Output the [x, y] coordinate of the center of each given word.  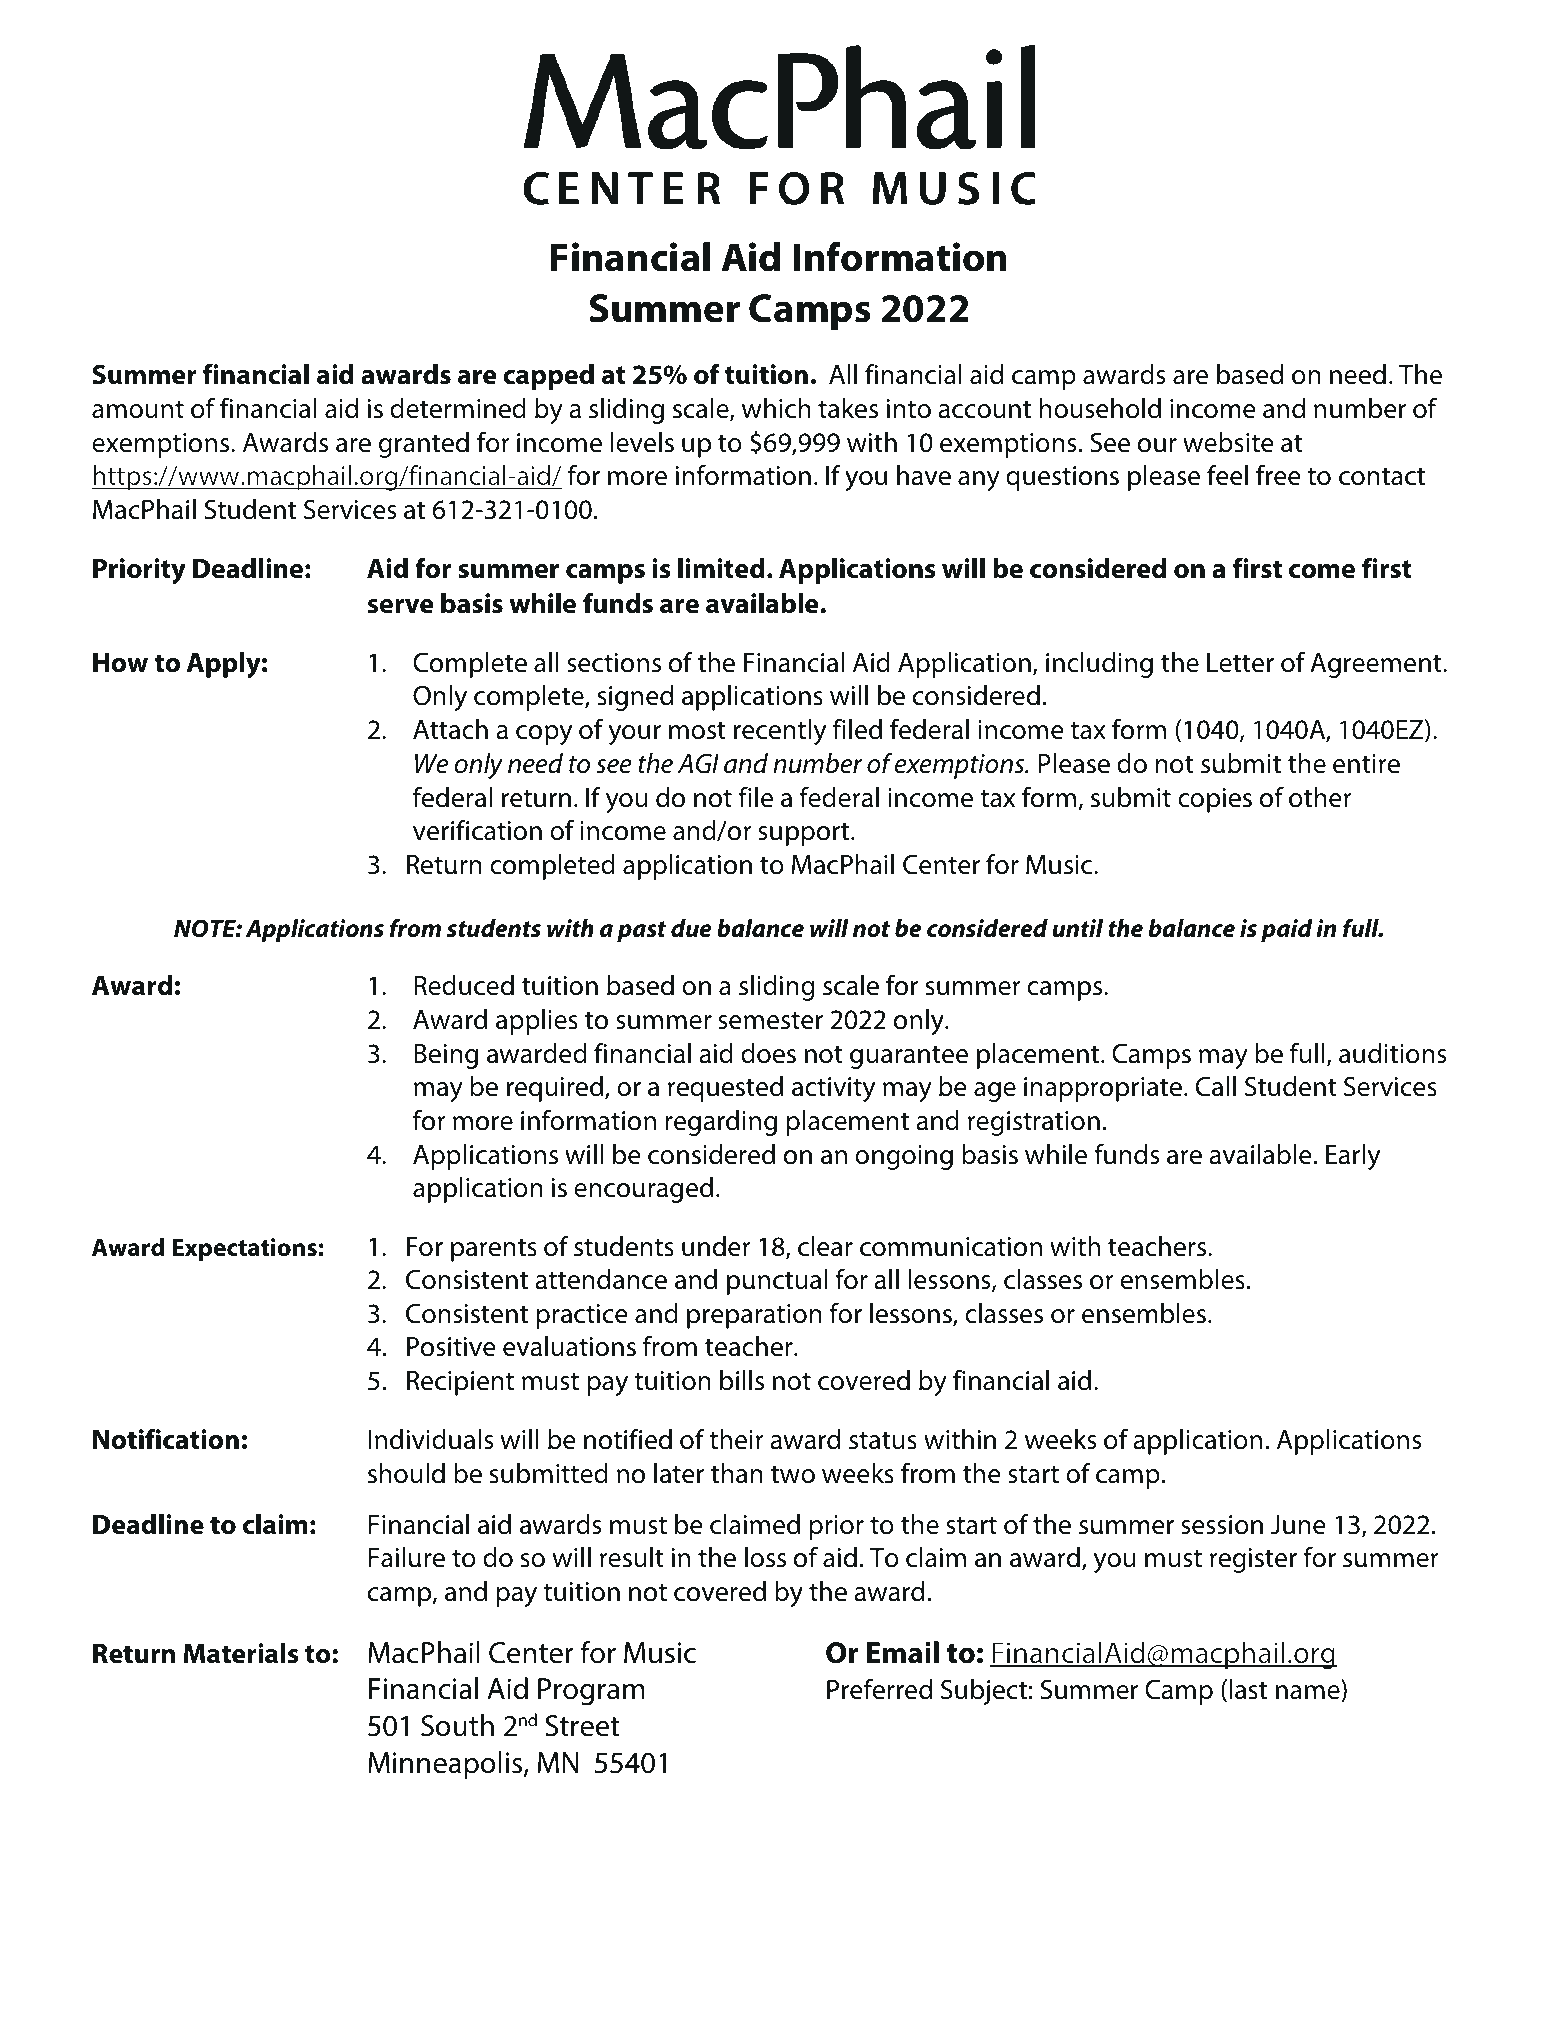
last [1248, 1689]
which [776, 408]
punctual [777, 1282]
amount [138, 409]
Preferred [879, 1689]
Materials [241, 1653]
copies [1215, 800]
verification [477, 830]
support [805, 834]
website [1228, 442]
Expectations [244, 1249]
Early [1353, 1157]
